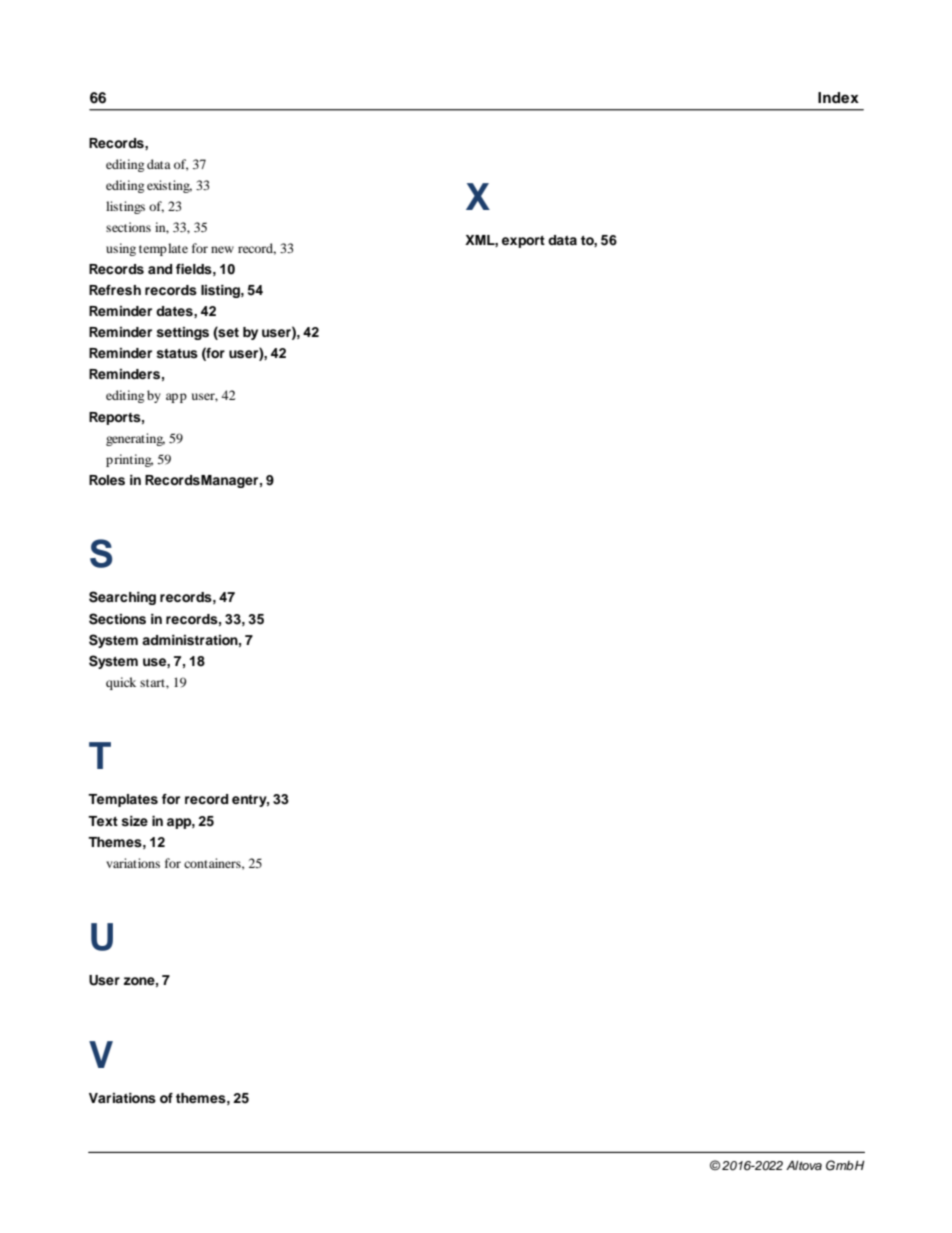 Image resolution: width=952 pixels, height=1233 pixels. Describe the element at coordinates (134, 821) in the screenshot. I see `size` at that location.
